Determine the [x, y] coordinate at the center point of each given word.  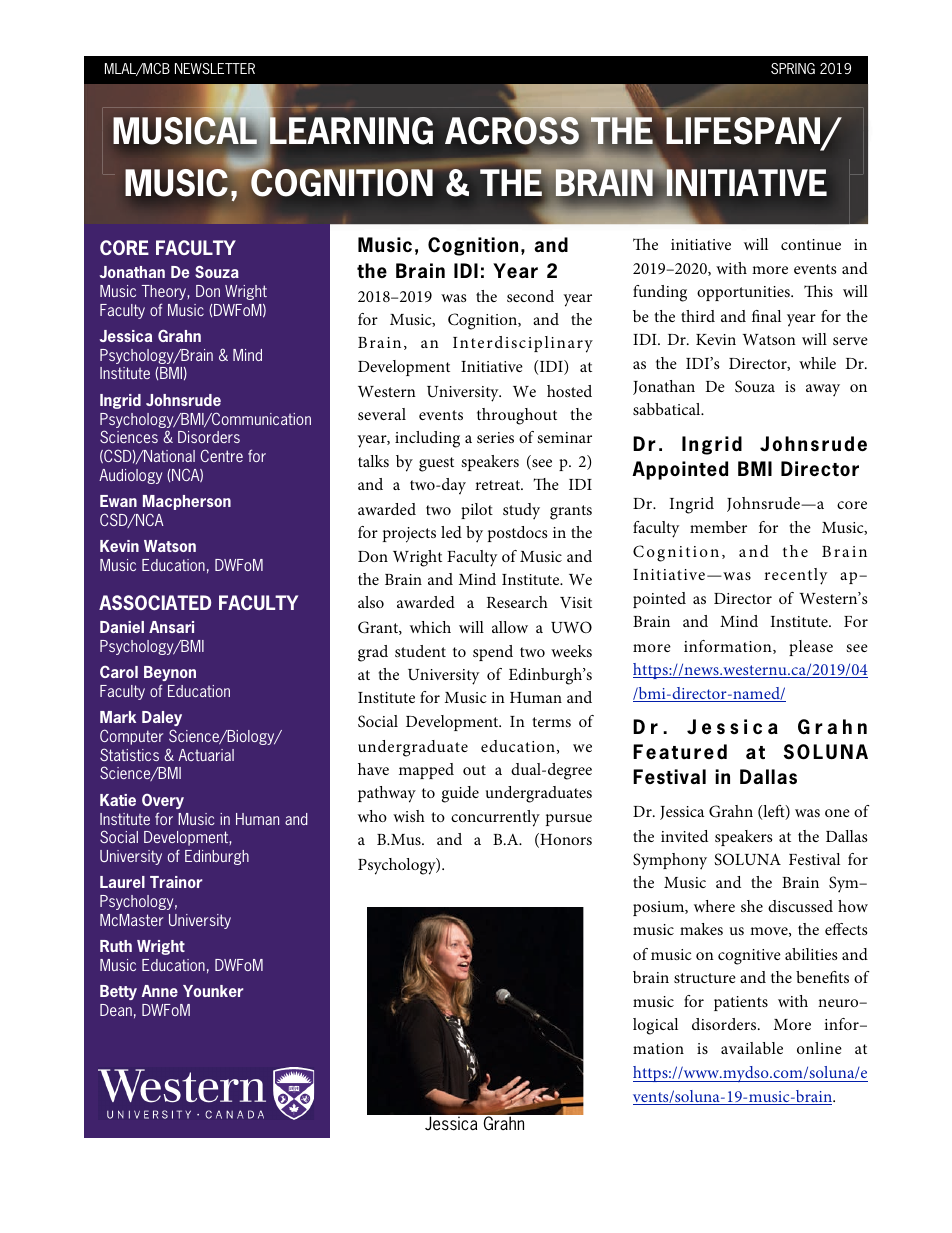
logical [655, 1026]
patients [741, 1003]
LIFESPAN [744, 132]
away [823, 390]
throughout [517, 416]
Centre [222, 455]
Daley [162, 720]
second [530, 296]
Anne [160, 991]
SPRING [793, 68]
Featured [680, 751]
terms [551, 722]
